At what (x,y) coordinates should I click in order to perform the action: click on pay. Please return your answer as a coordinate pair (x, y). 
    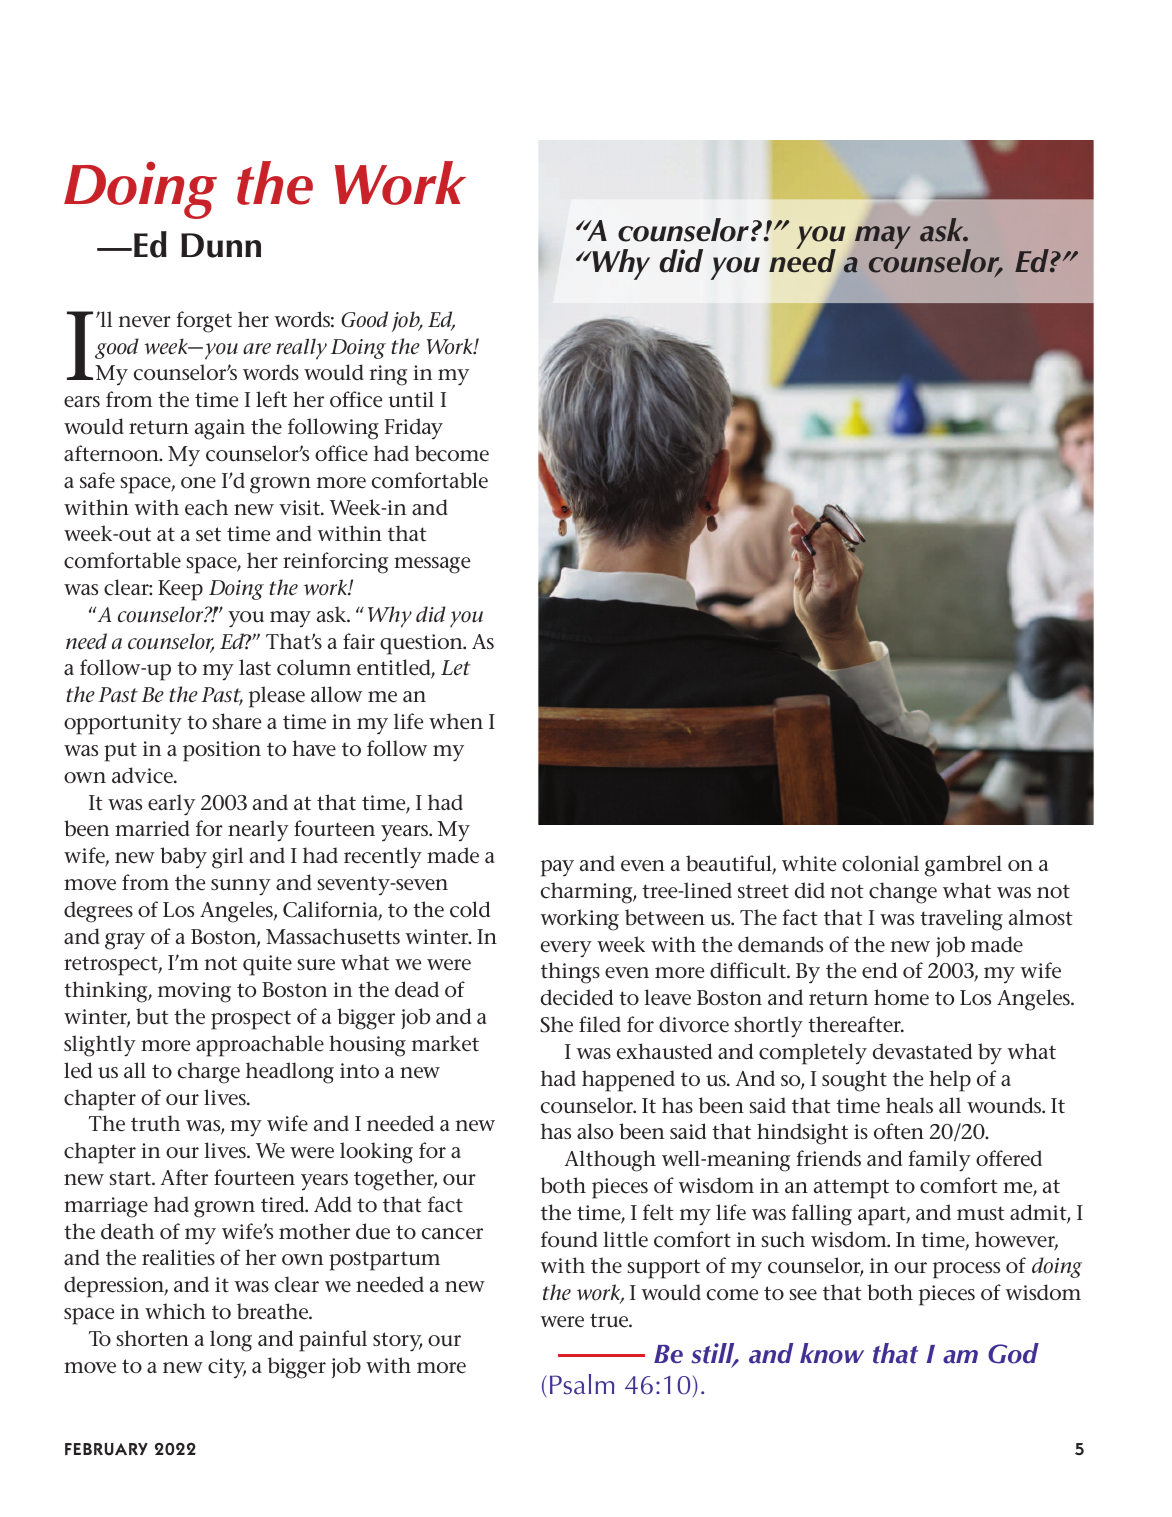
    Looking at the image, I should click on (557, 868).
